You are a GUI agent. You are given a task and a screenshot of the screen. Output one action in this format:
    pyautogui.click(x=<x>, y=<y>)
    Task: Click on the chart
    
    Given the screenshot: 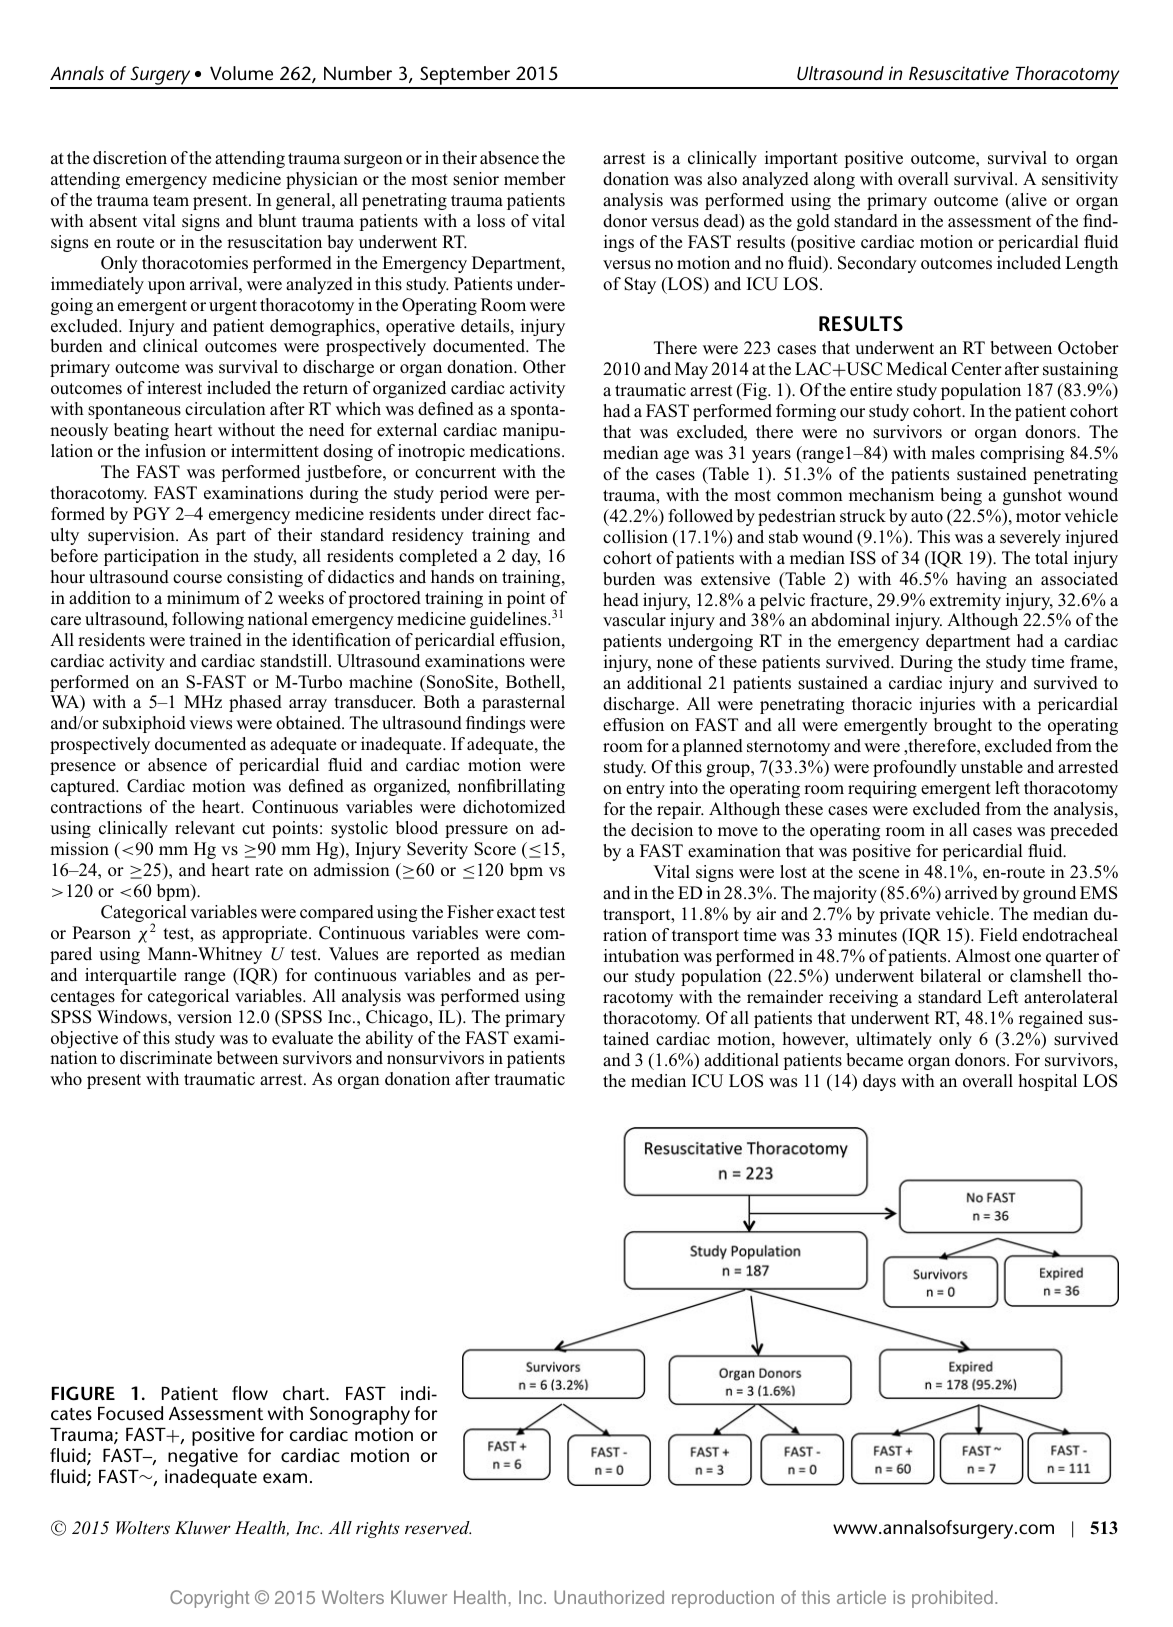 What is the action you would take?
    pyautogui.click(x=305, y=1393)
